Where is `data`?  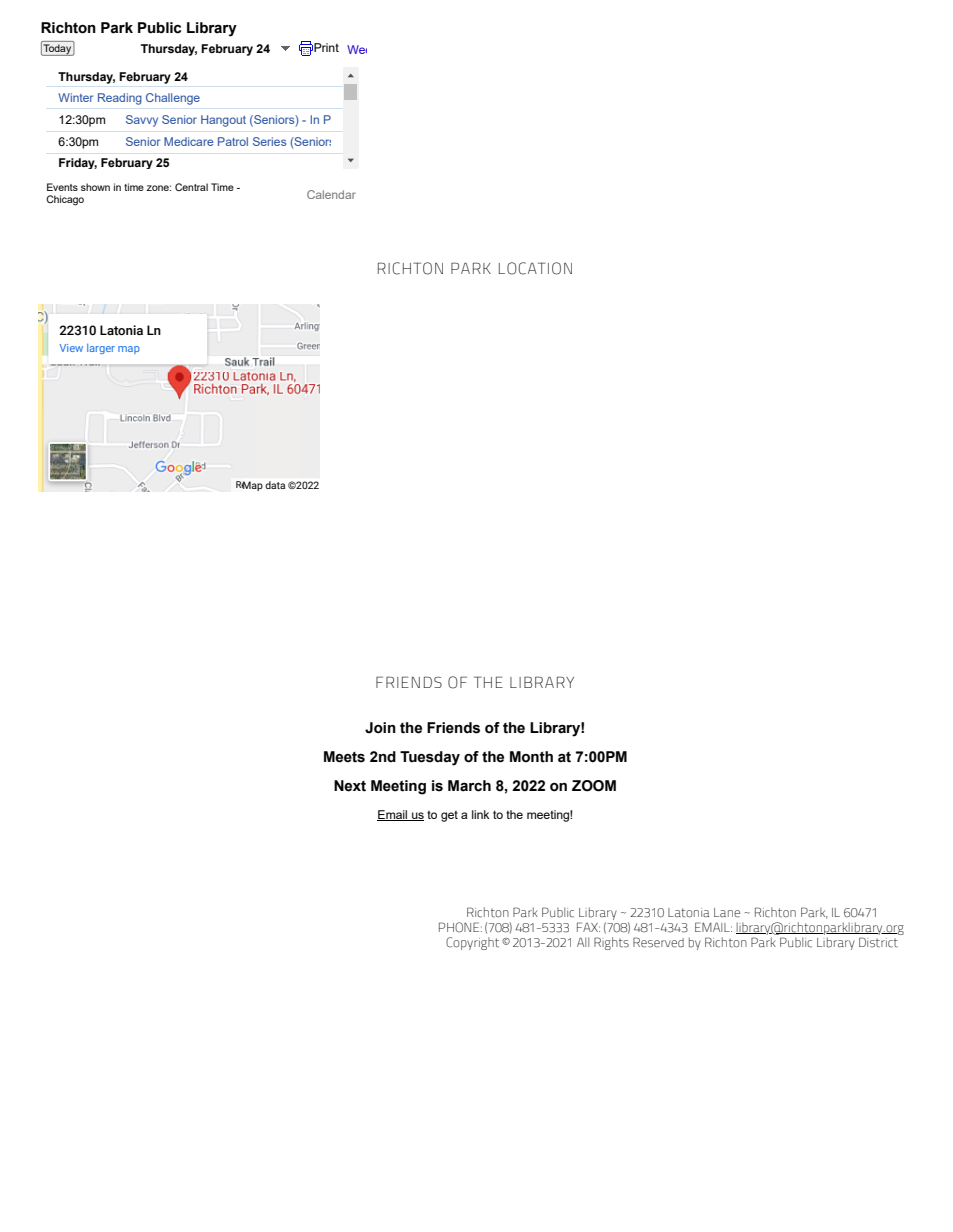
data is located at coordinates (275, 485).
